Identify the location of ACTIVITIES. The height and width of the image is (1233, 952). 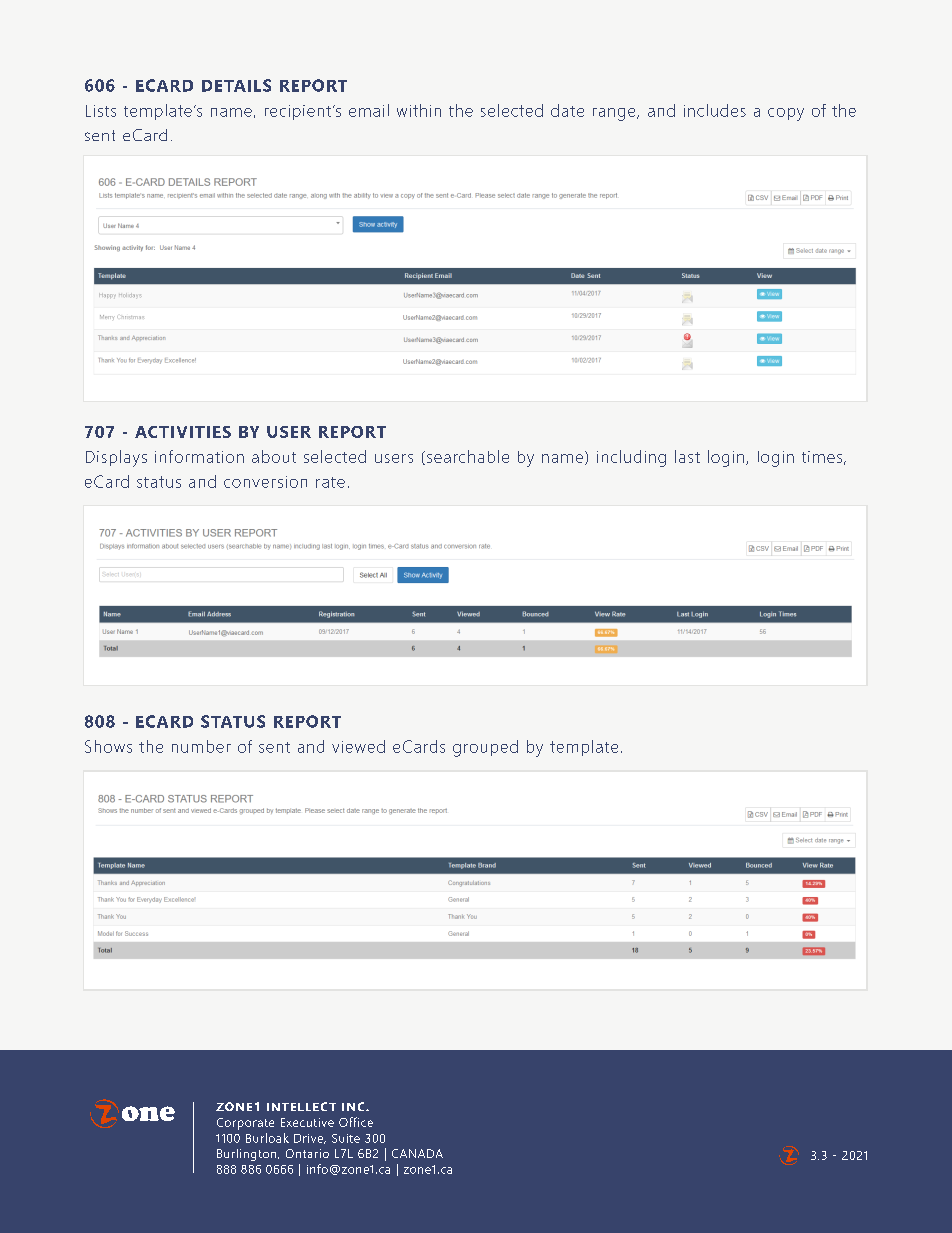
(183, 432).
